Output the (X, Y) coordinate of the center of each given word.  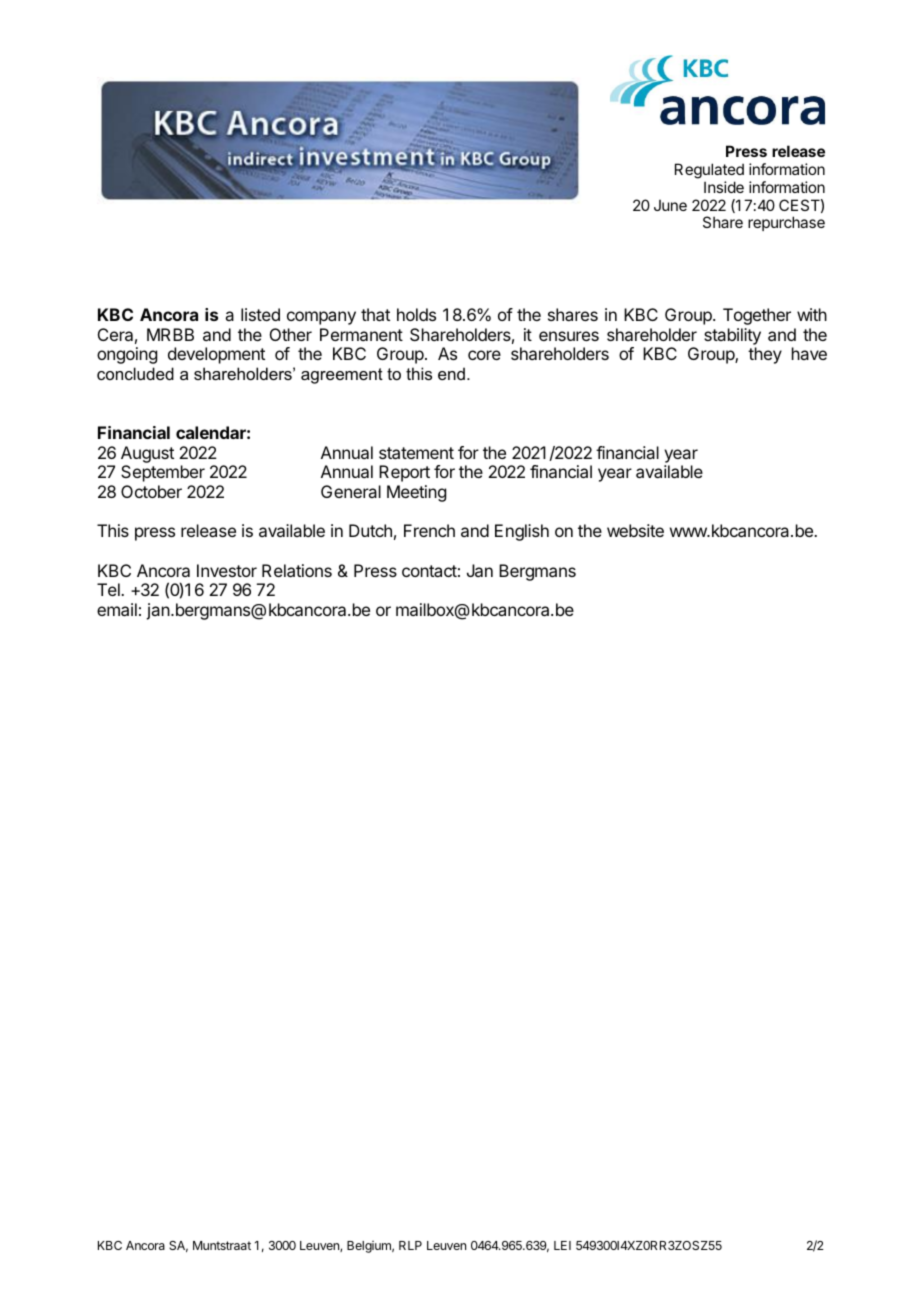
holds (416, 314)
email (117, 609)
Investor (227, 570)
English (522, 532)
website (635, 530)
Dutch (370, 530)
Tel (109, 589)
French (429, 530)
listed (260, 314)
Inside (724, 187)
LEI (562, 1245)
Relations (297, 570)
